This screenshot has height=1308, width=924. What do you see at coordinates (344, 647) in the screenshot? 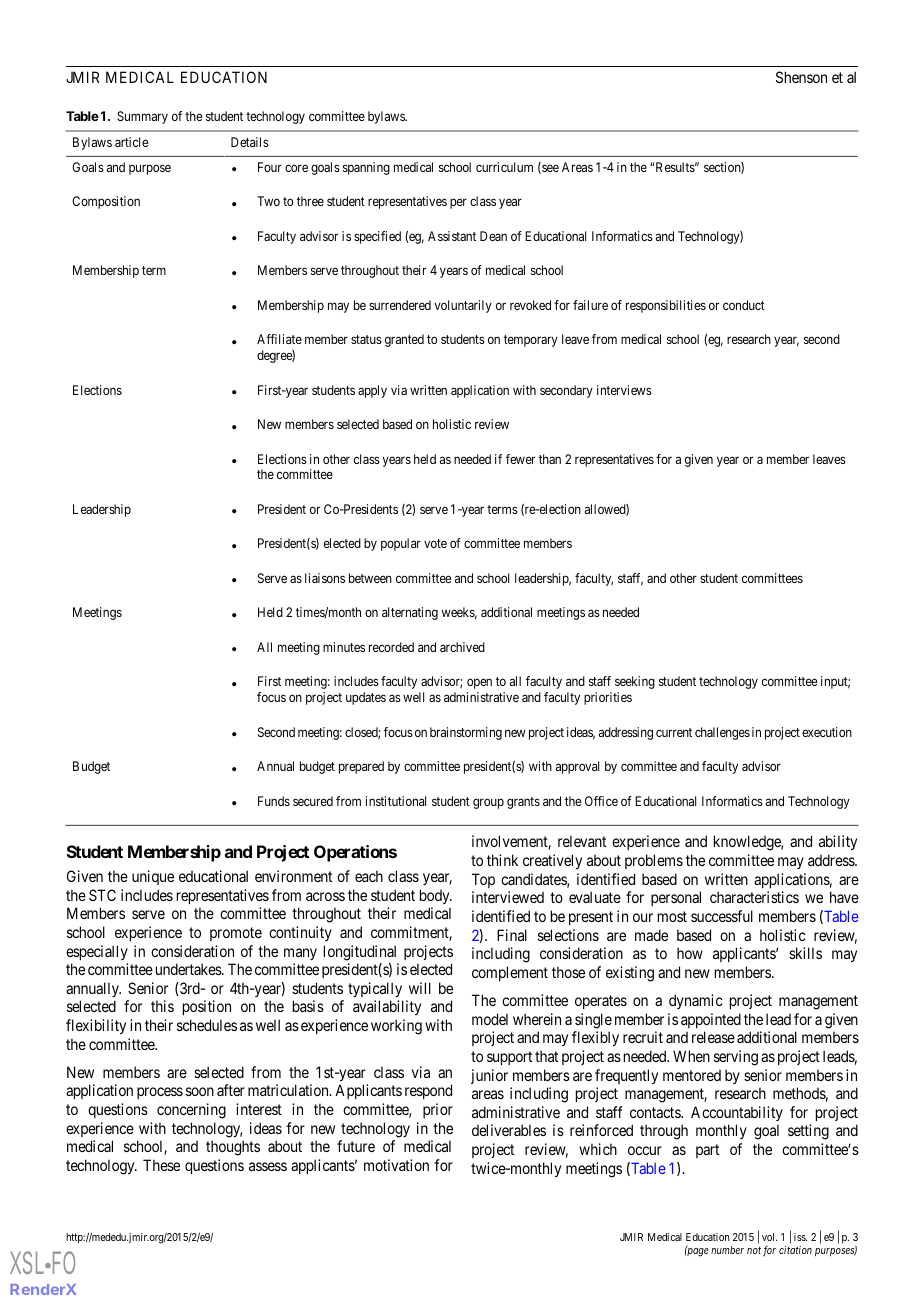
I see `minutes` at bounding box center [344, 647].
